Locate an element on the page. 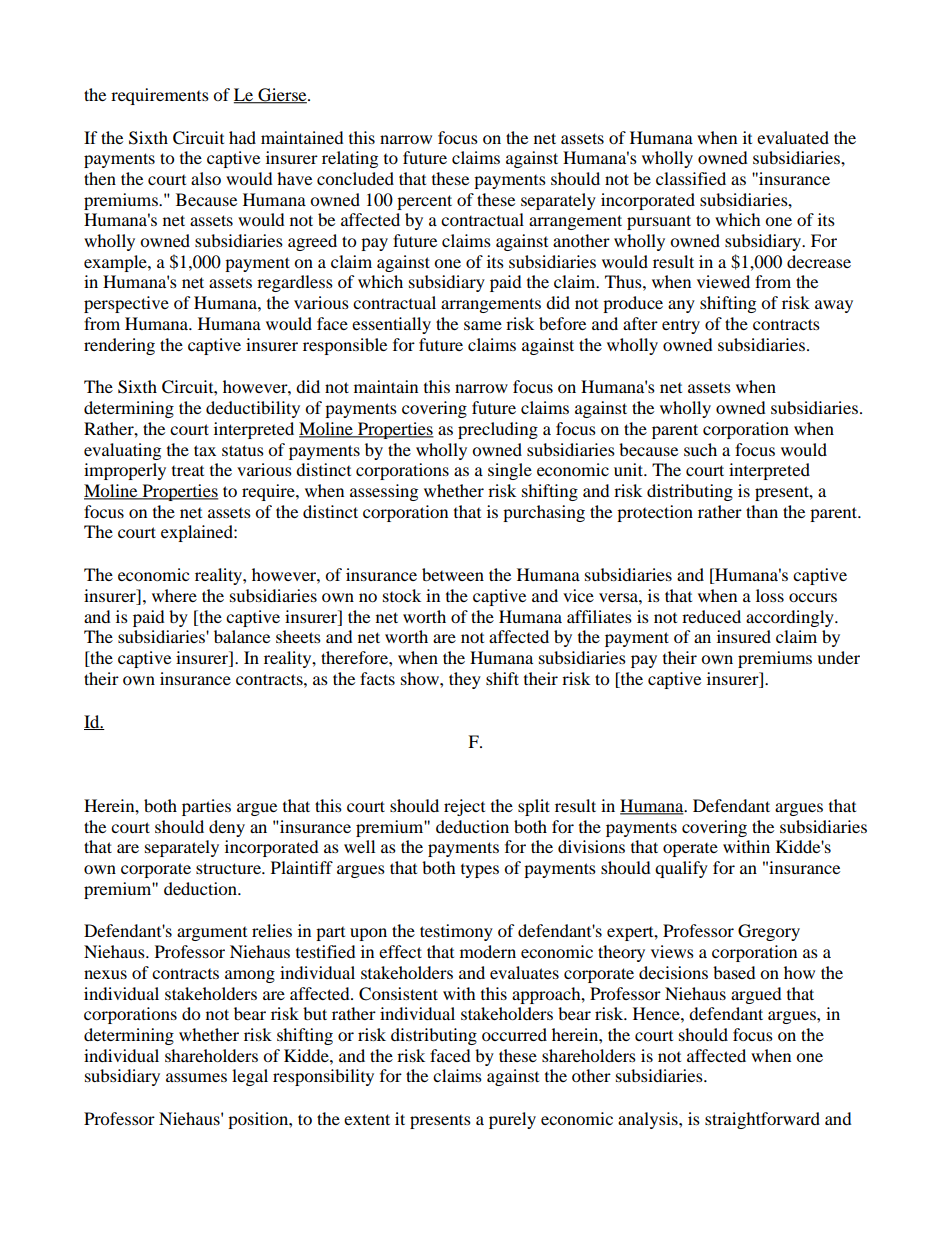 This document has height=1233, width=952. same is located at coordinates (483, 325).
